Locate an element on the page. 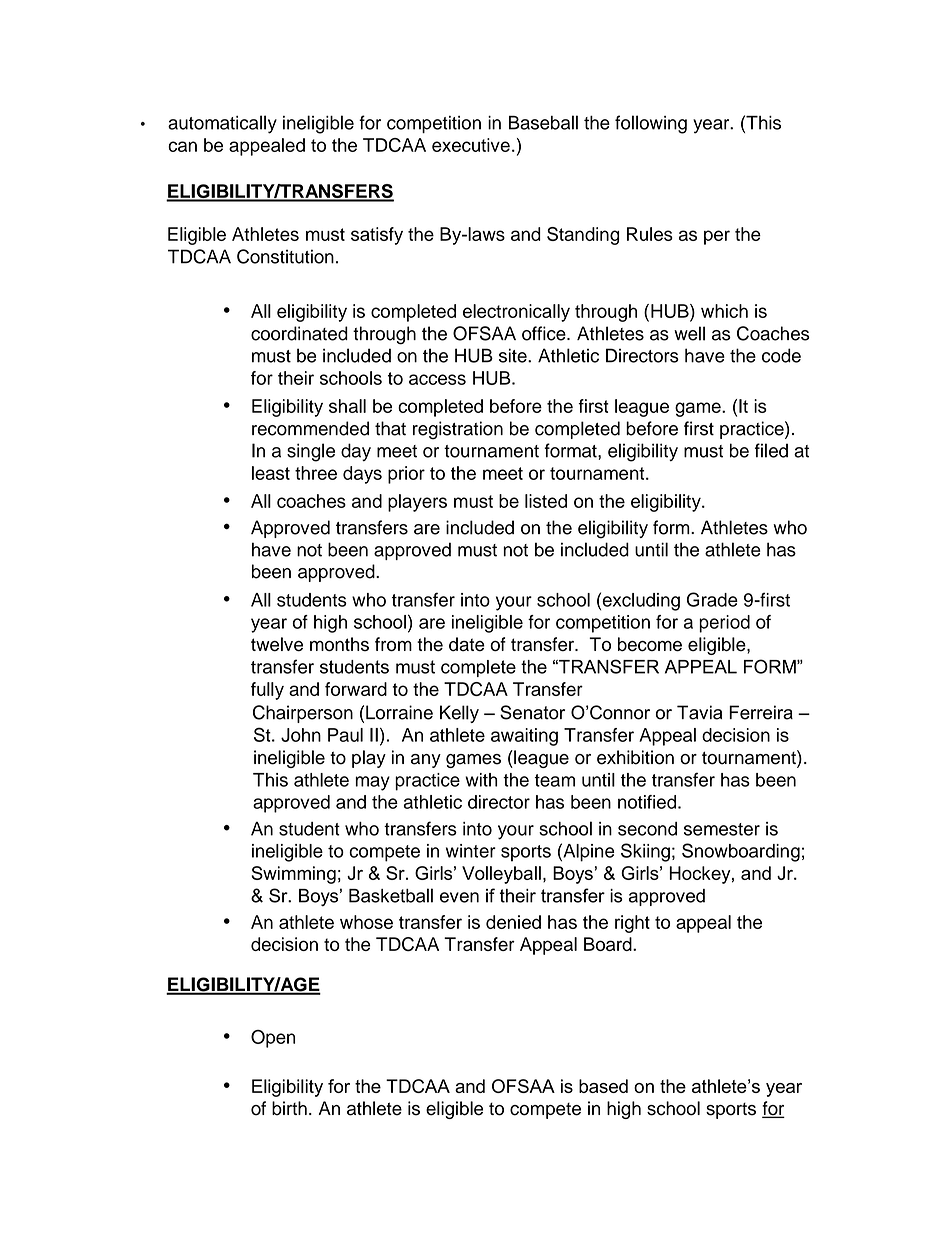  automatically is located at coordinates (222, 124).
